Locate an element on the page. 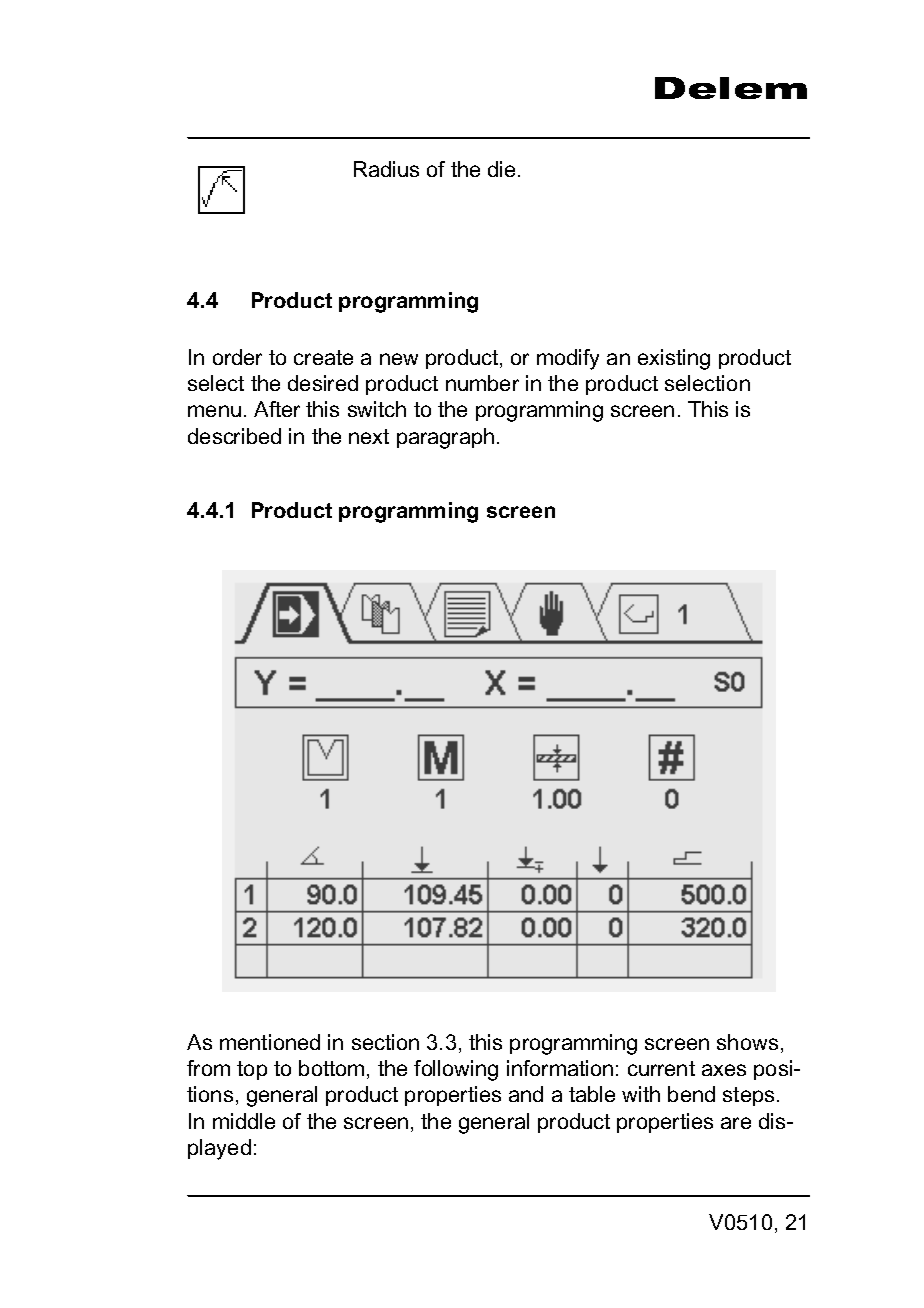  following is located at coordinates (456, 1070).
